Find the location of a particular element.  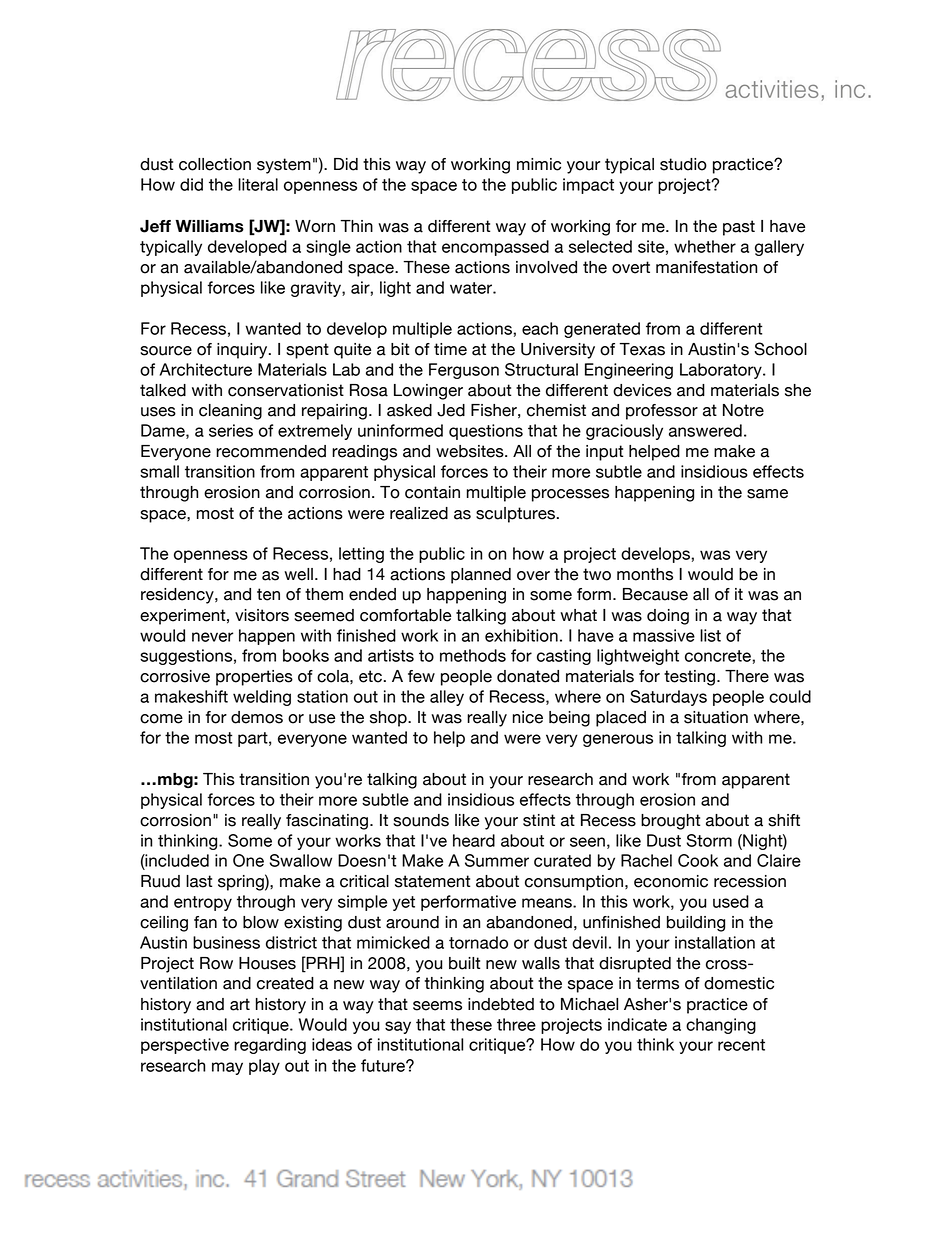

Jed is located at coordinates (451, 410).
